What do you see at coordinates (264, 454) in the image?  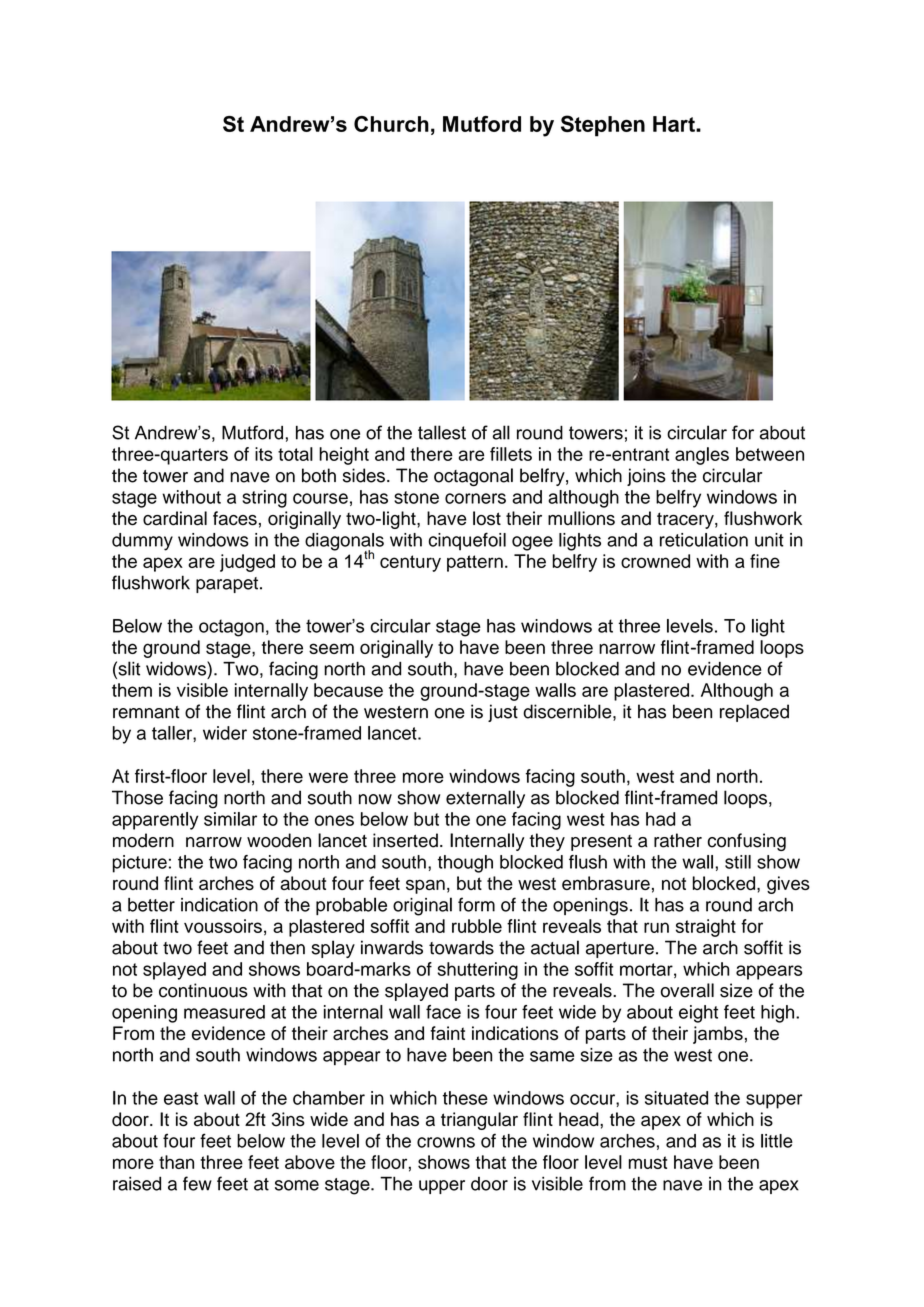 I see `its` at bounding box center [264, 454].
